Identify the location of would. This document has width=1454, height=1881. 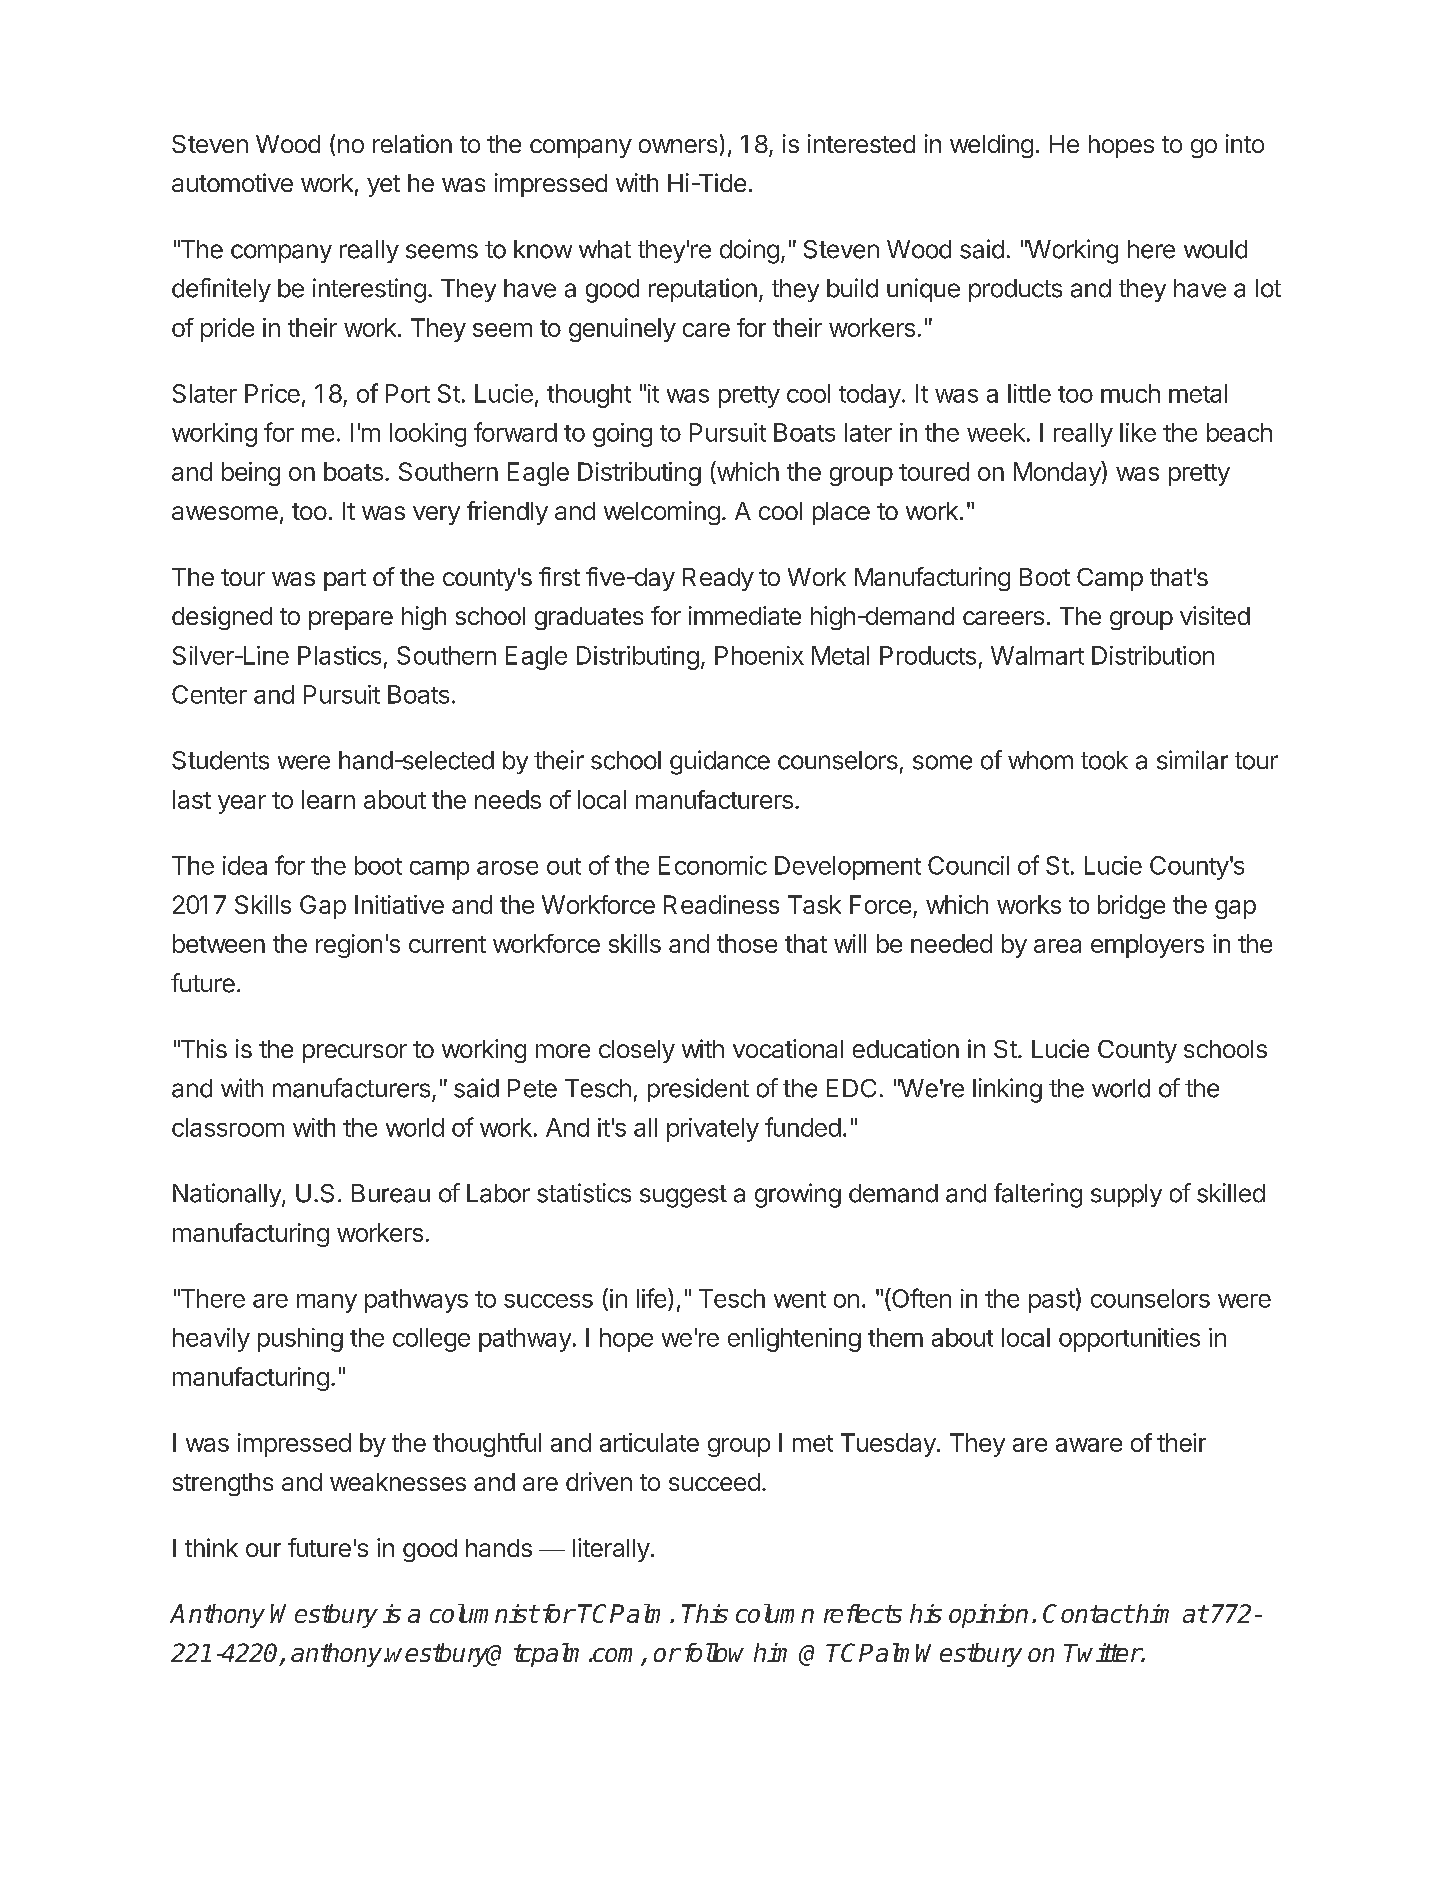
(1215, 249).
